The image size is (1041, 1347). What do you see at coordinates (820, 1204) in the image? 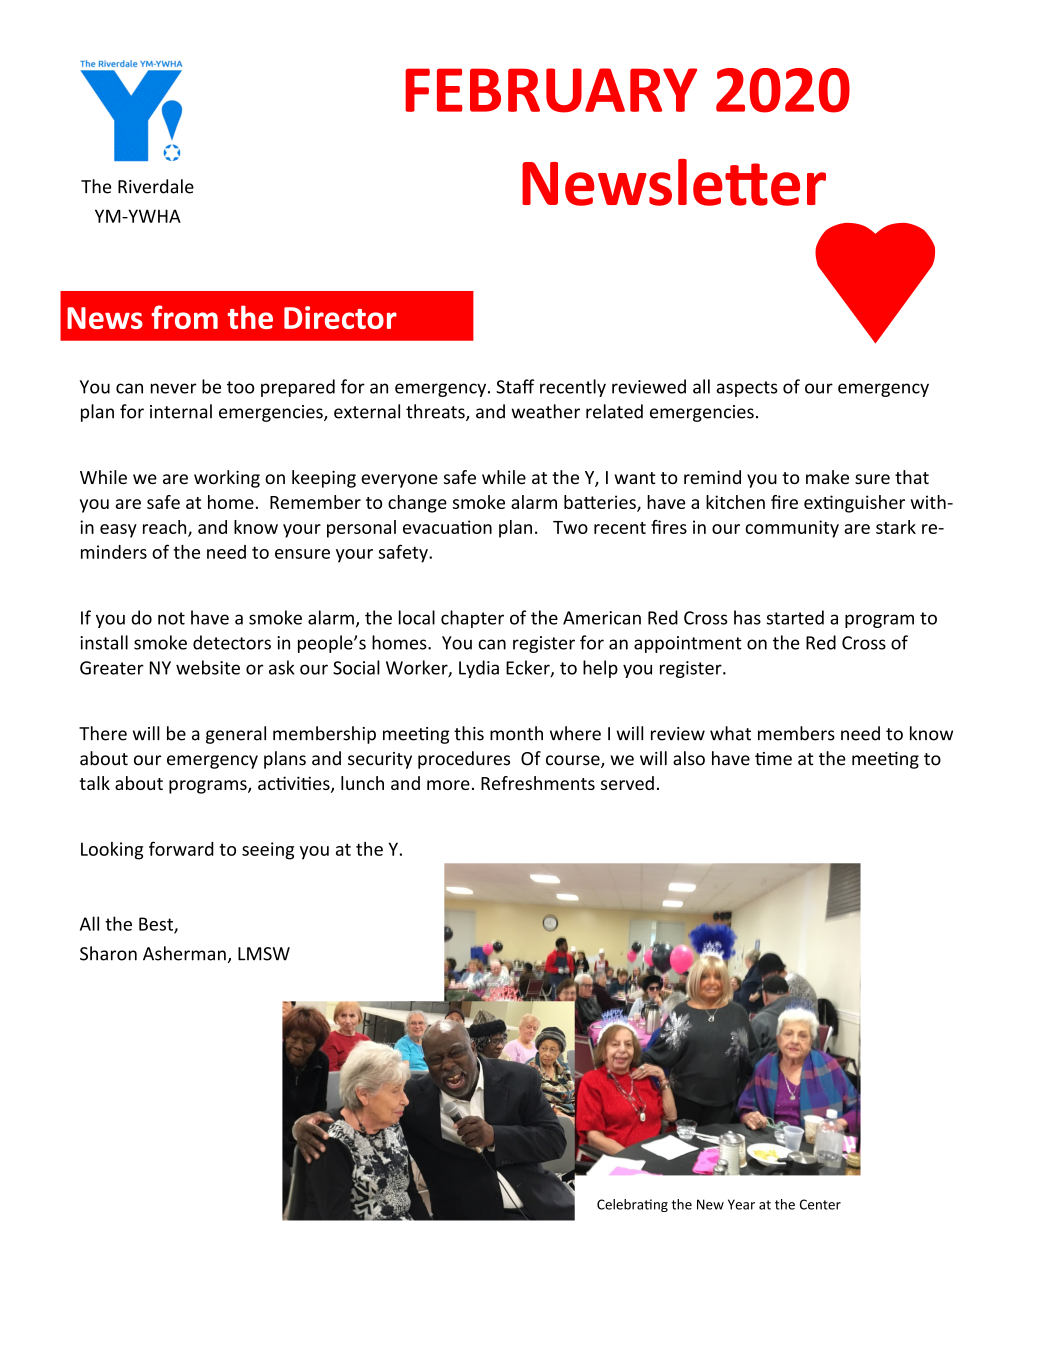
I see `Center` at bounding box center [820, 1204].
